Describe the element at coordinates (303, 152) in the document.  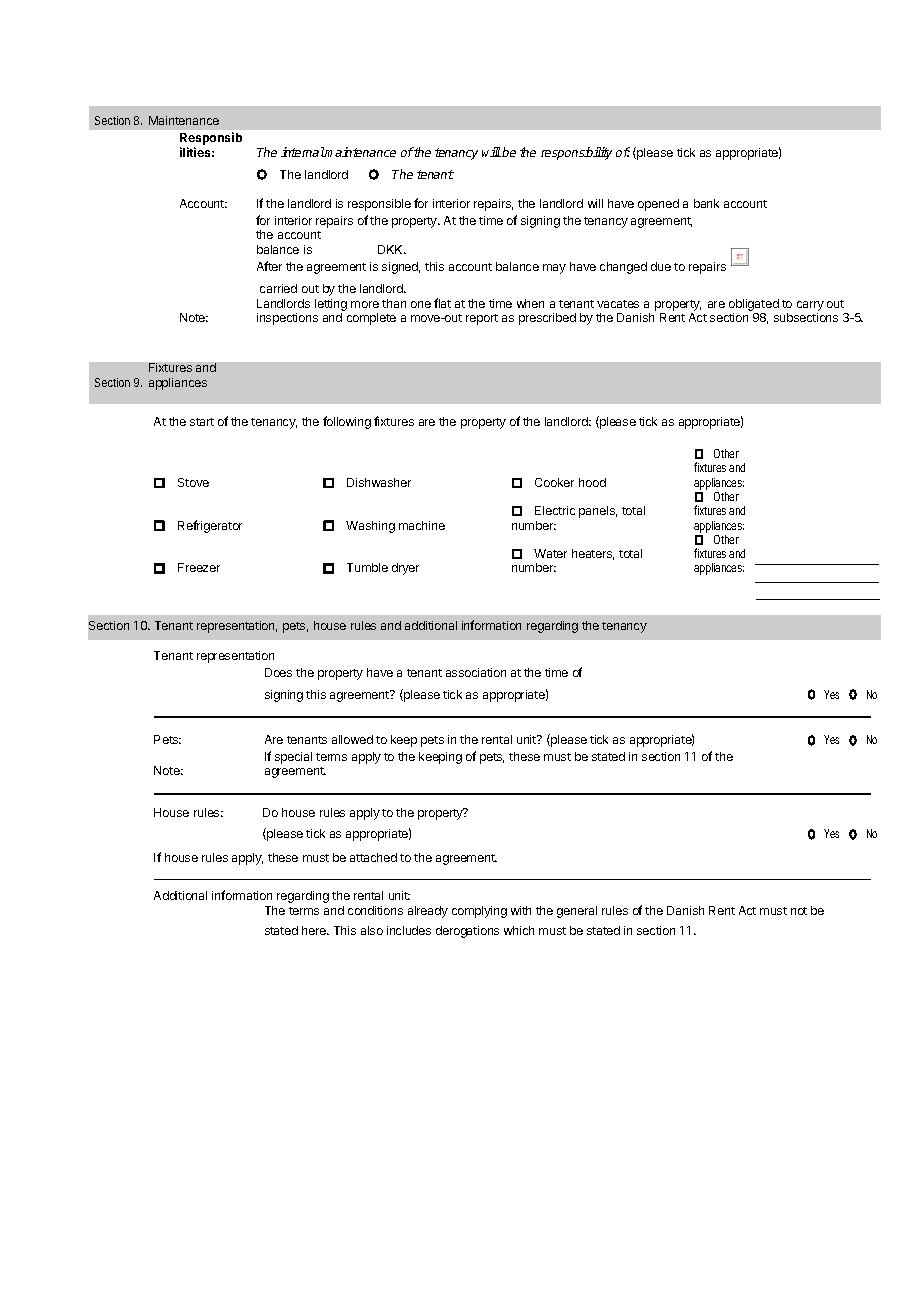
I see `internal` at that location.
